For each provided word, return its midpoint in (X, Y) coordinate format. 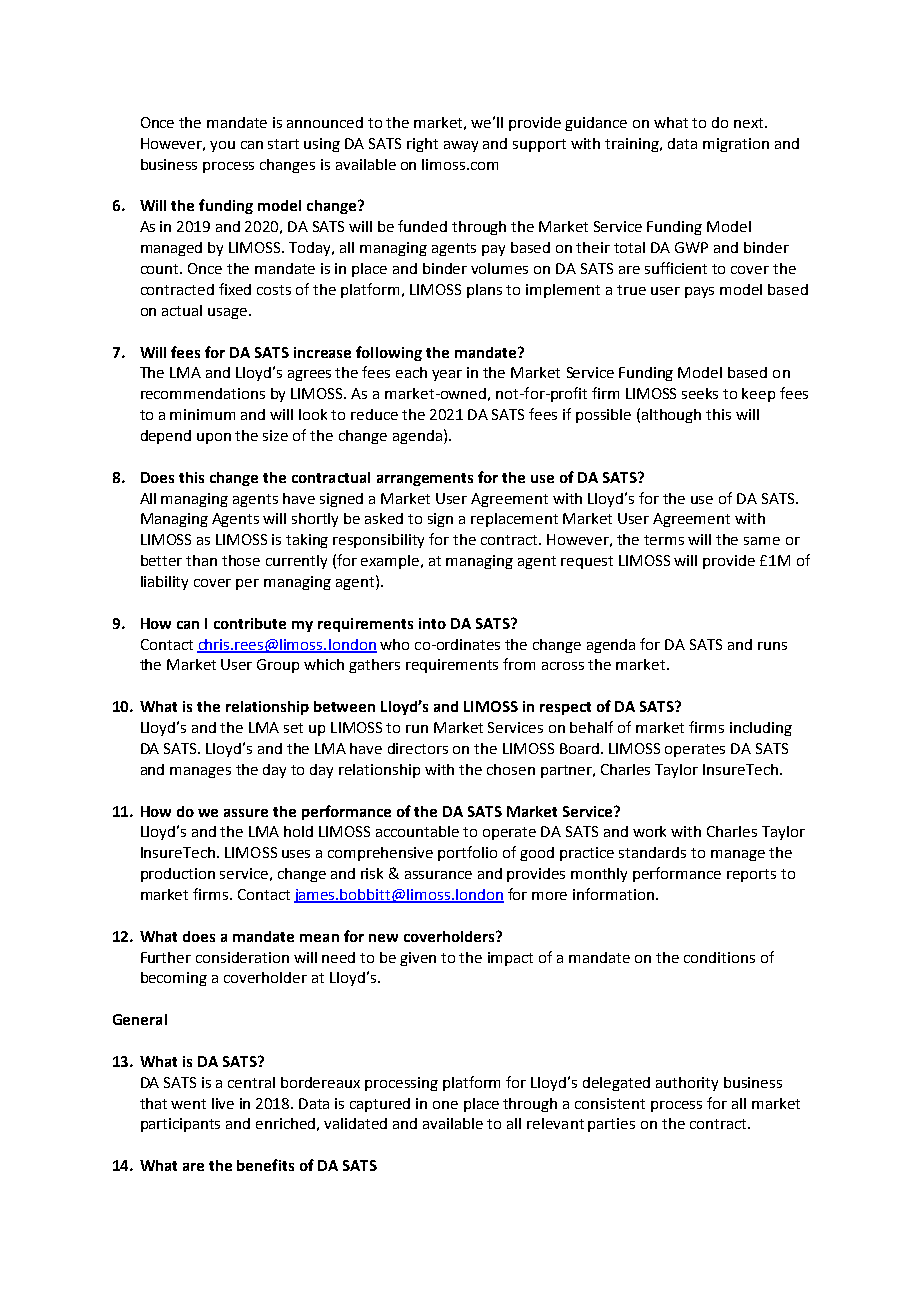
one (445, 1105)
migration (736, 145)
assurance (438, 875)
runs (772, 646)
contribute (250, 623)
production (178, 875)
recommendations (203, 393)
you (222, 146)
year (447, 375)
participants (180, 1125)
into (432, 623)
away (461, 146)
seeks (700, 393)
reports (751, 875)
